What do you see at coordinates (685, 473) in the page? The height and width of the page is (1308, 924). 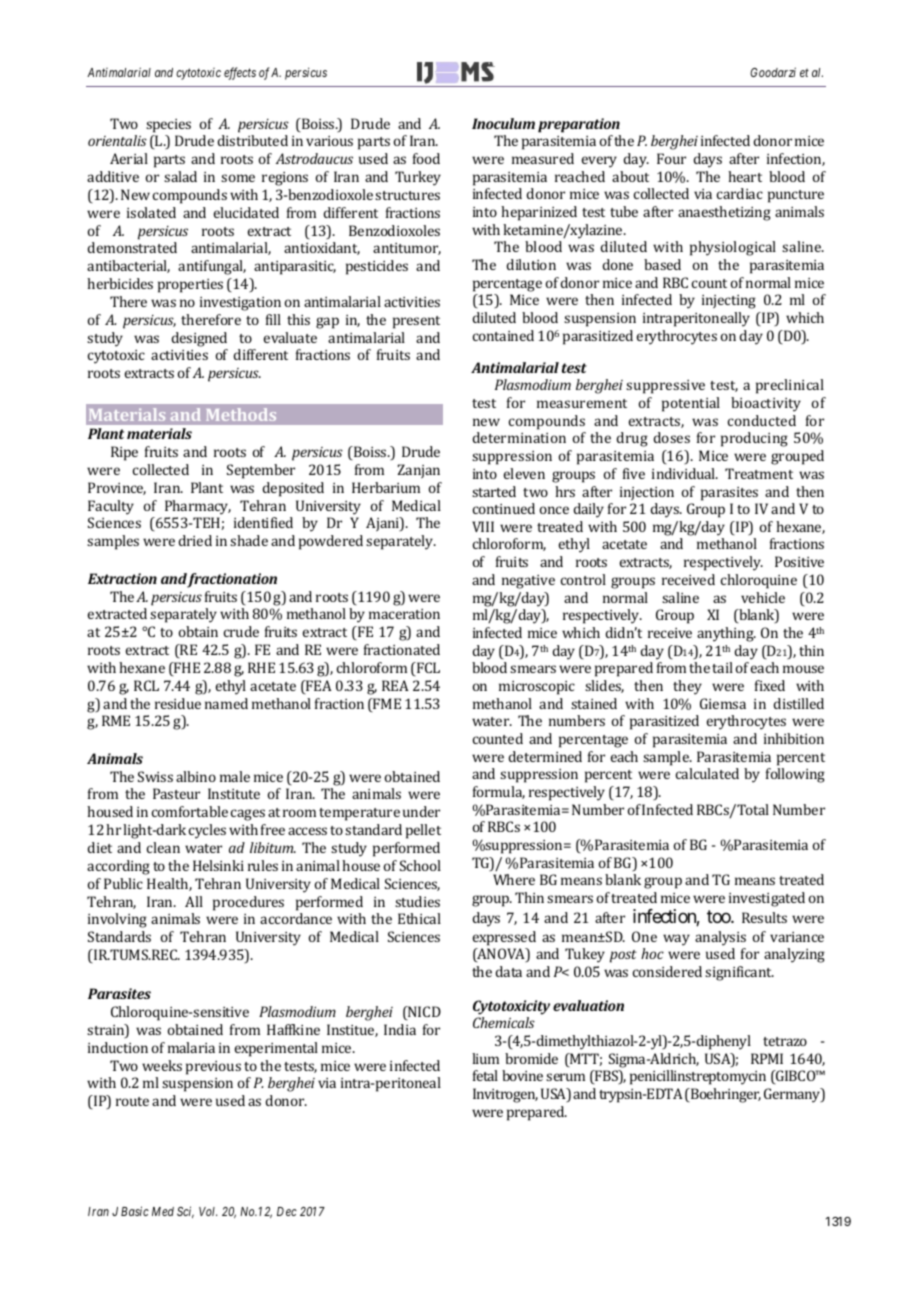 I see `individual` at bounding box center [685, 473].
